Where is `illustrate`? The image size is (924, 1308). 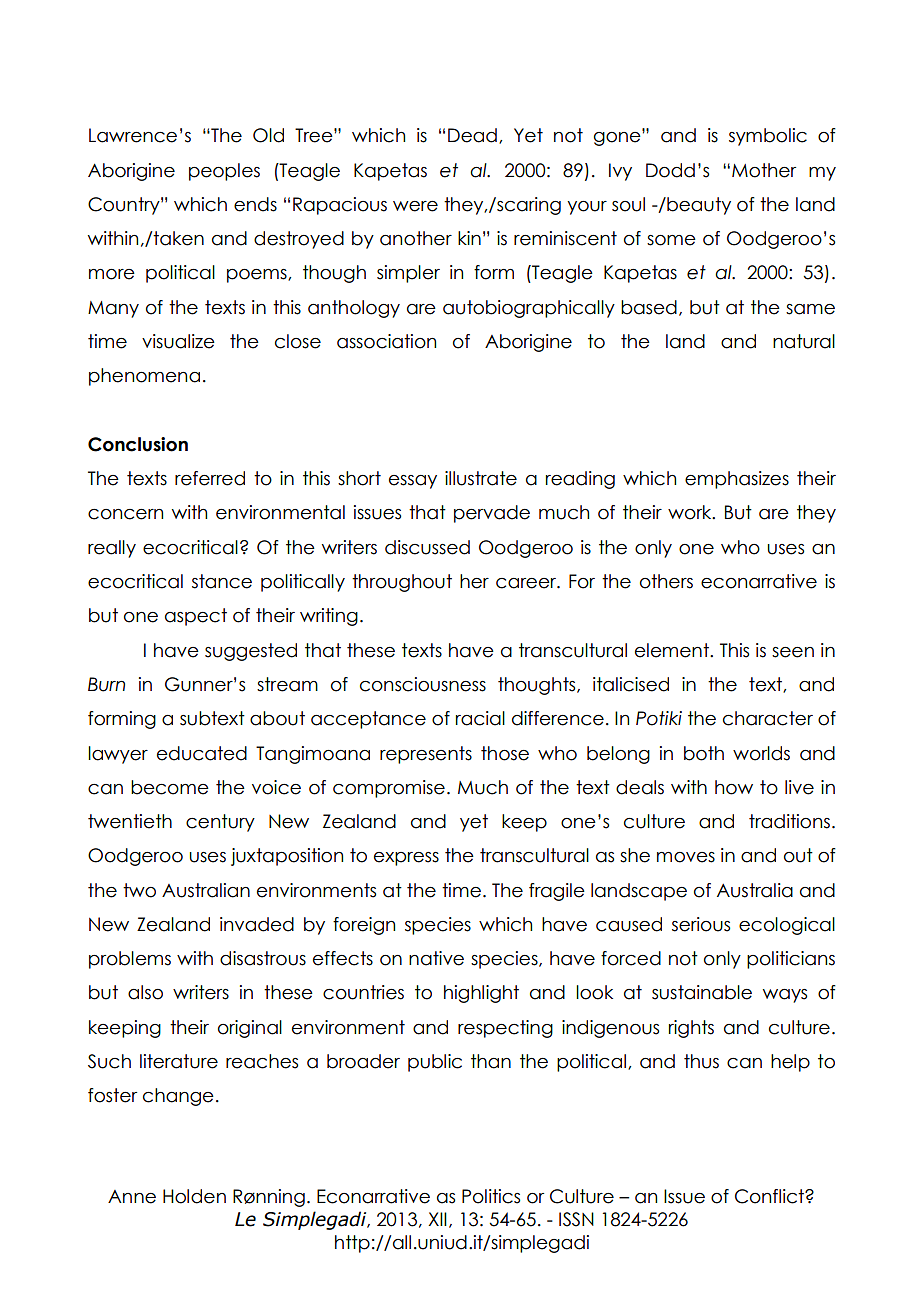 illustrate is located at coordinates (481, 478).
